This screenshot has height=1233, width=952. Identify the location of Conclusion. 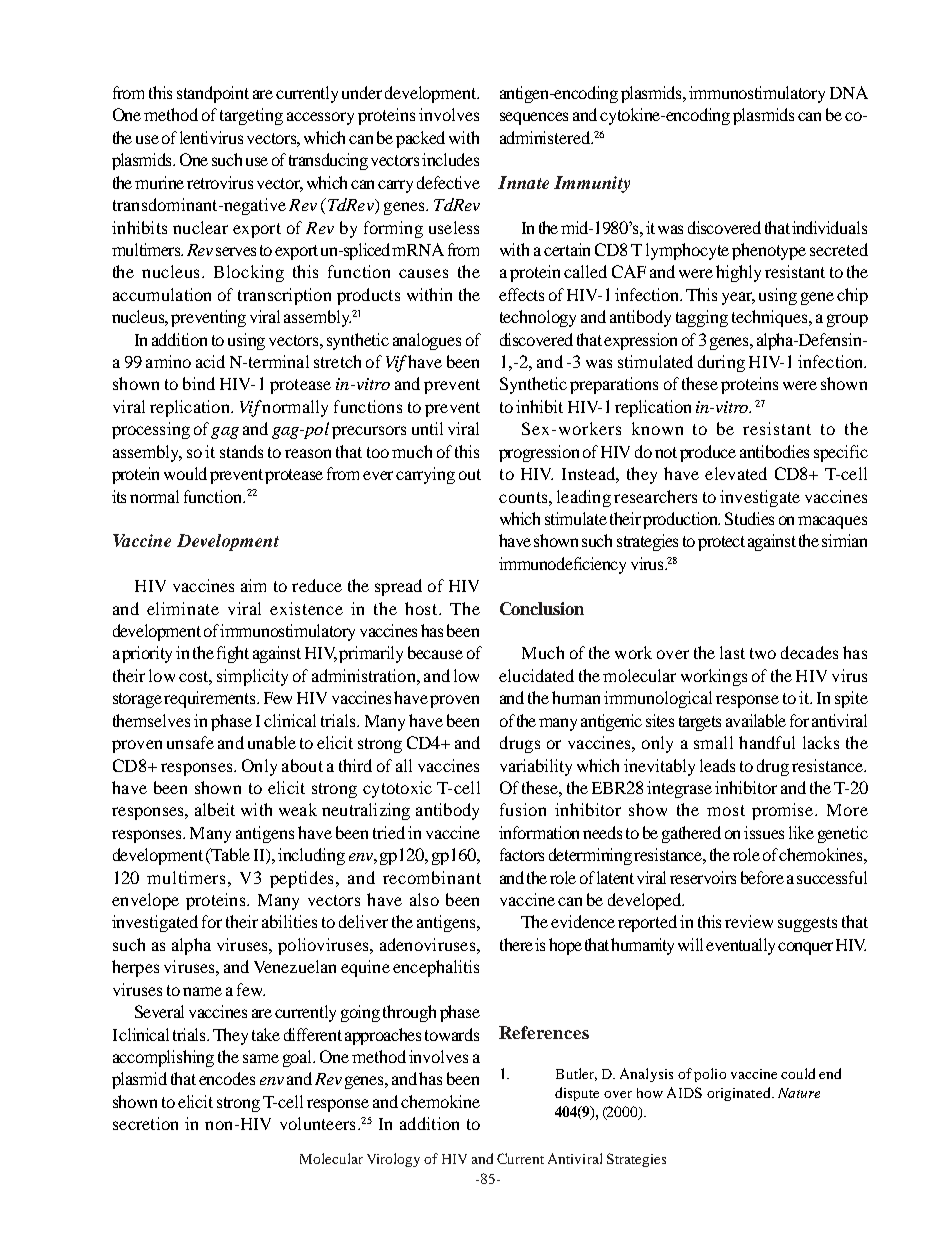
(542, 608).
